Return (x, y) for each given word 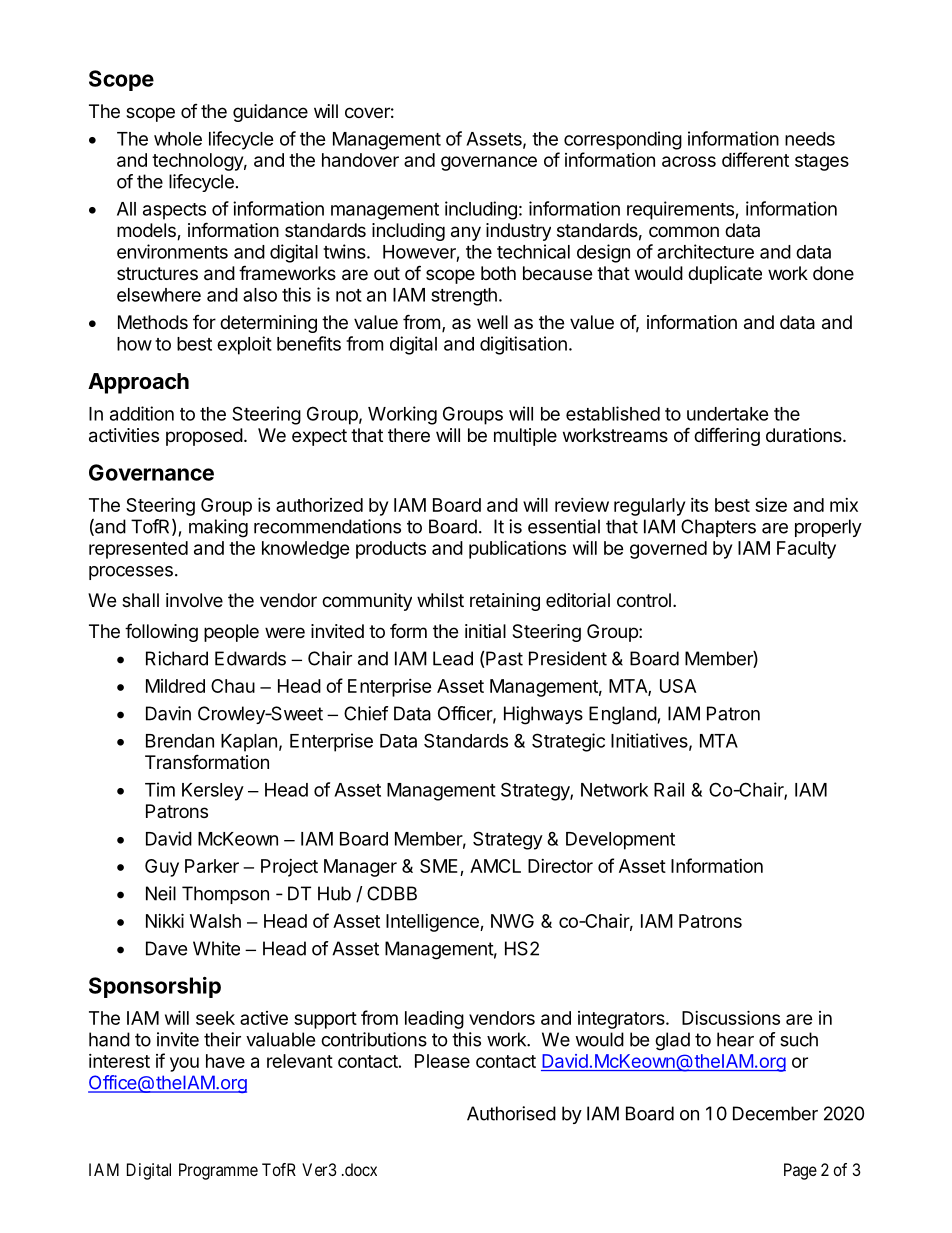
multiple (525, 437)
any (466, 233)
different (755, 159)
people (231, 633)
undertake (728, 414)
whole (178, 139)
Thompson (225, 895)
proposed (204, 437)
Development (620, 841)
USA (678, 686)
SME (439, 866)
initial (485, 631)
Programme (218, 1171)
